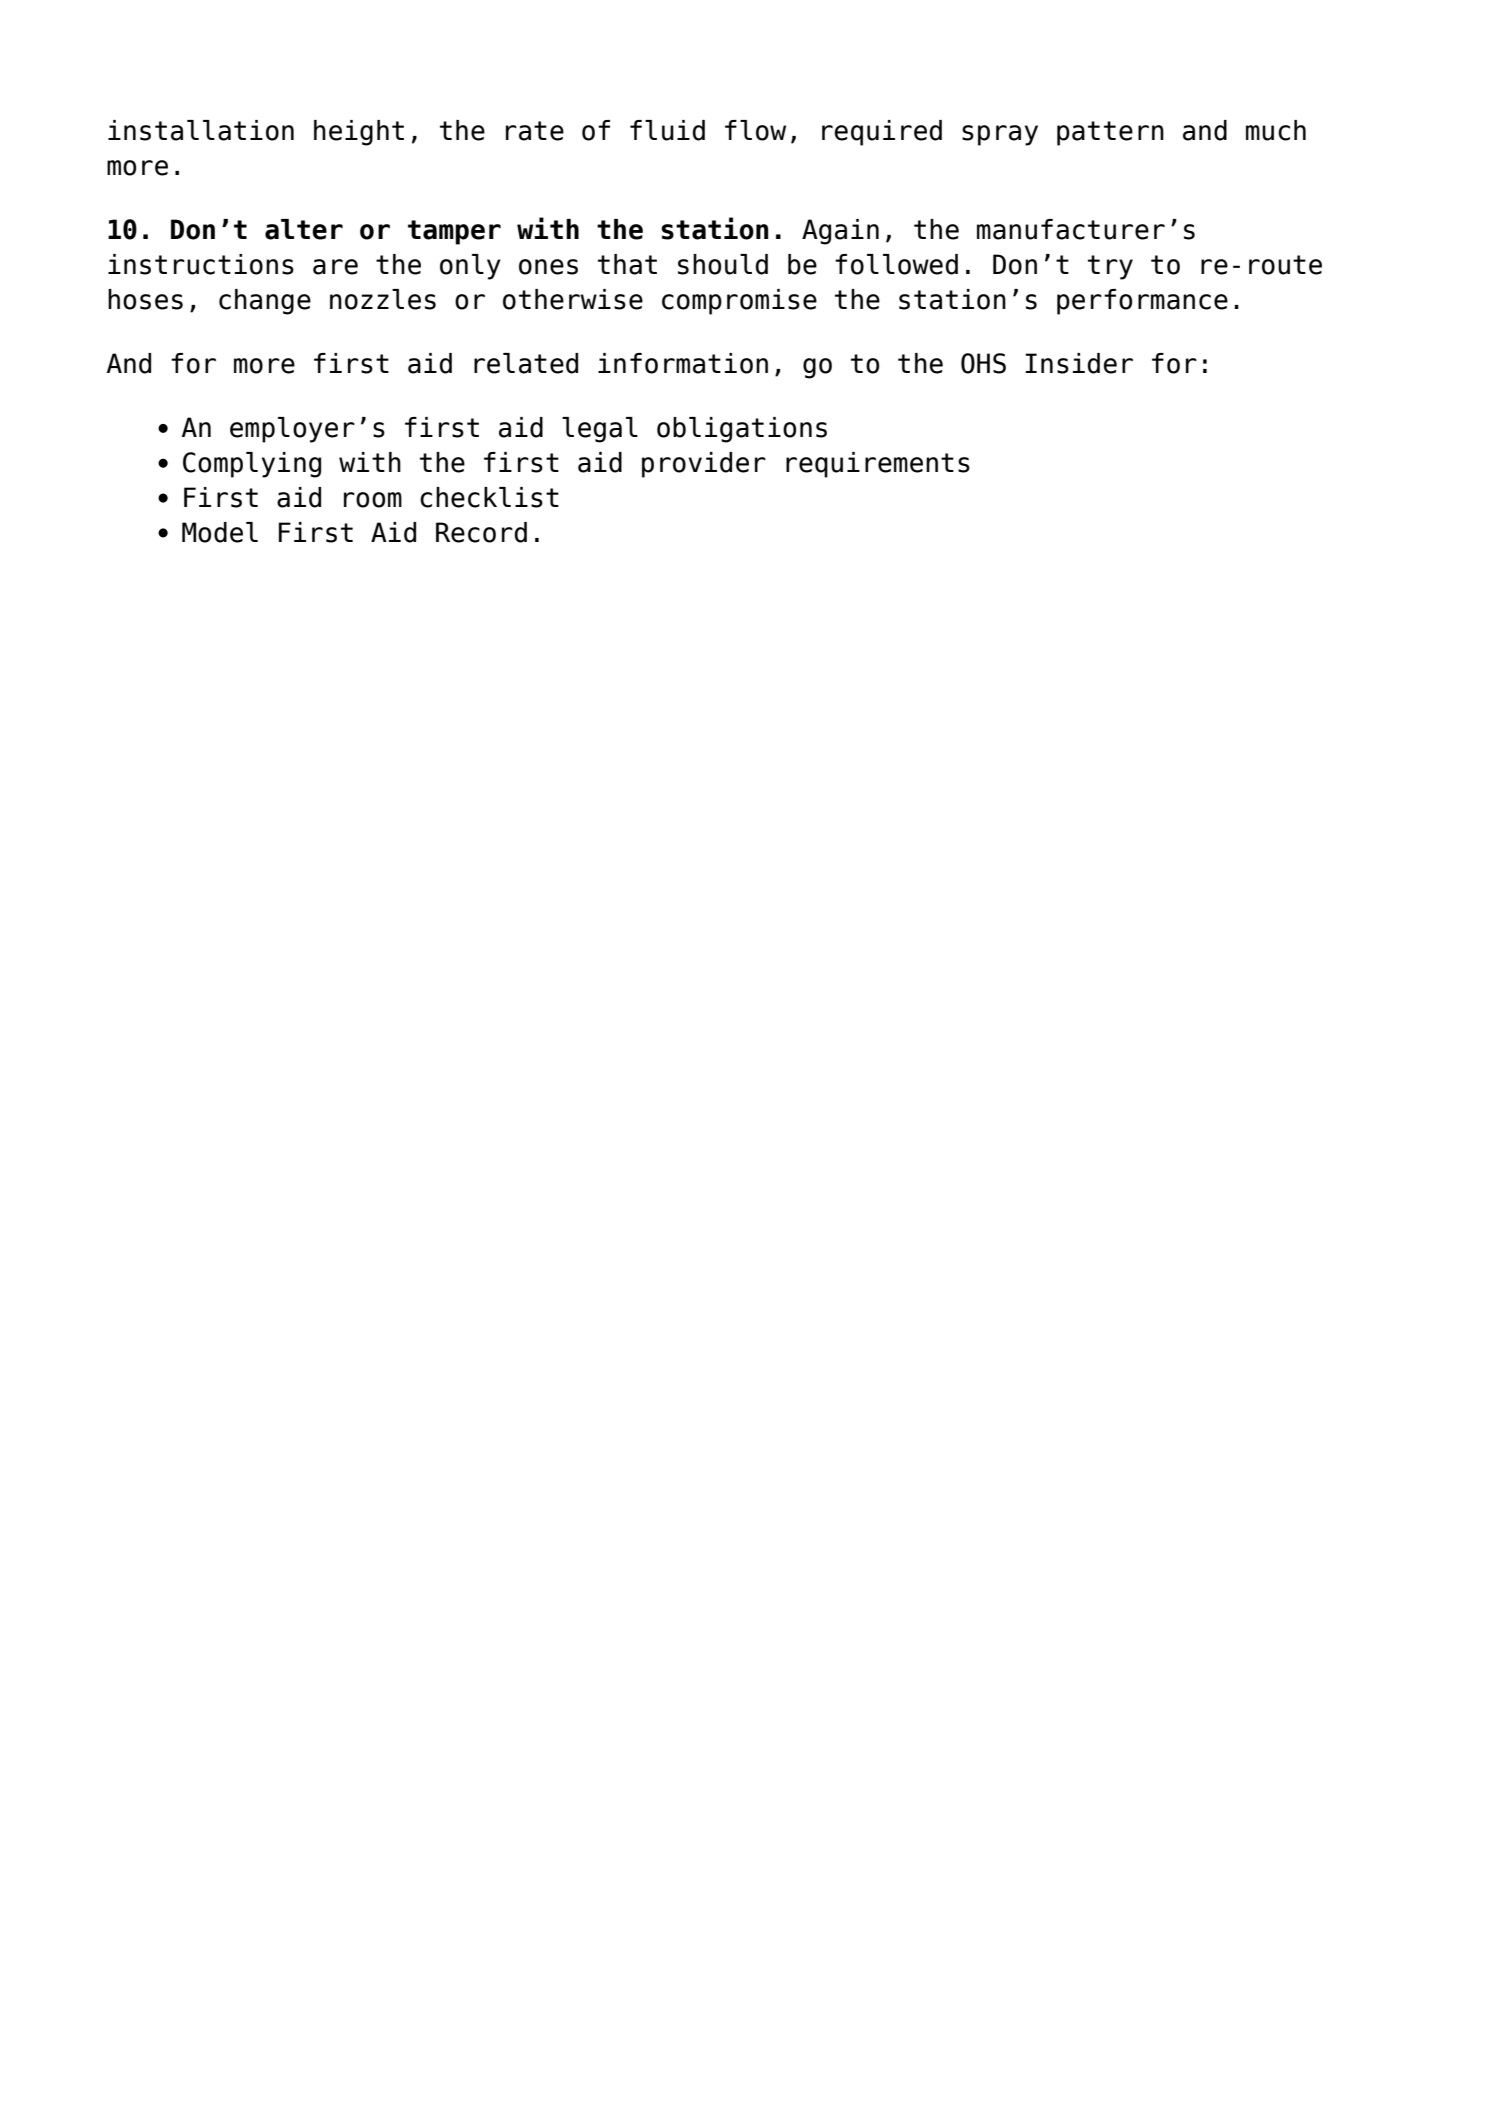 Image resolution: width=1489 pixels, height=2106 pixels. I want to click on performance, so click(1142, 302).
